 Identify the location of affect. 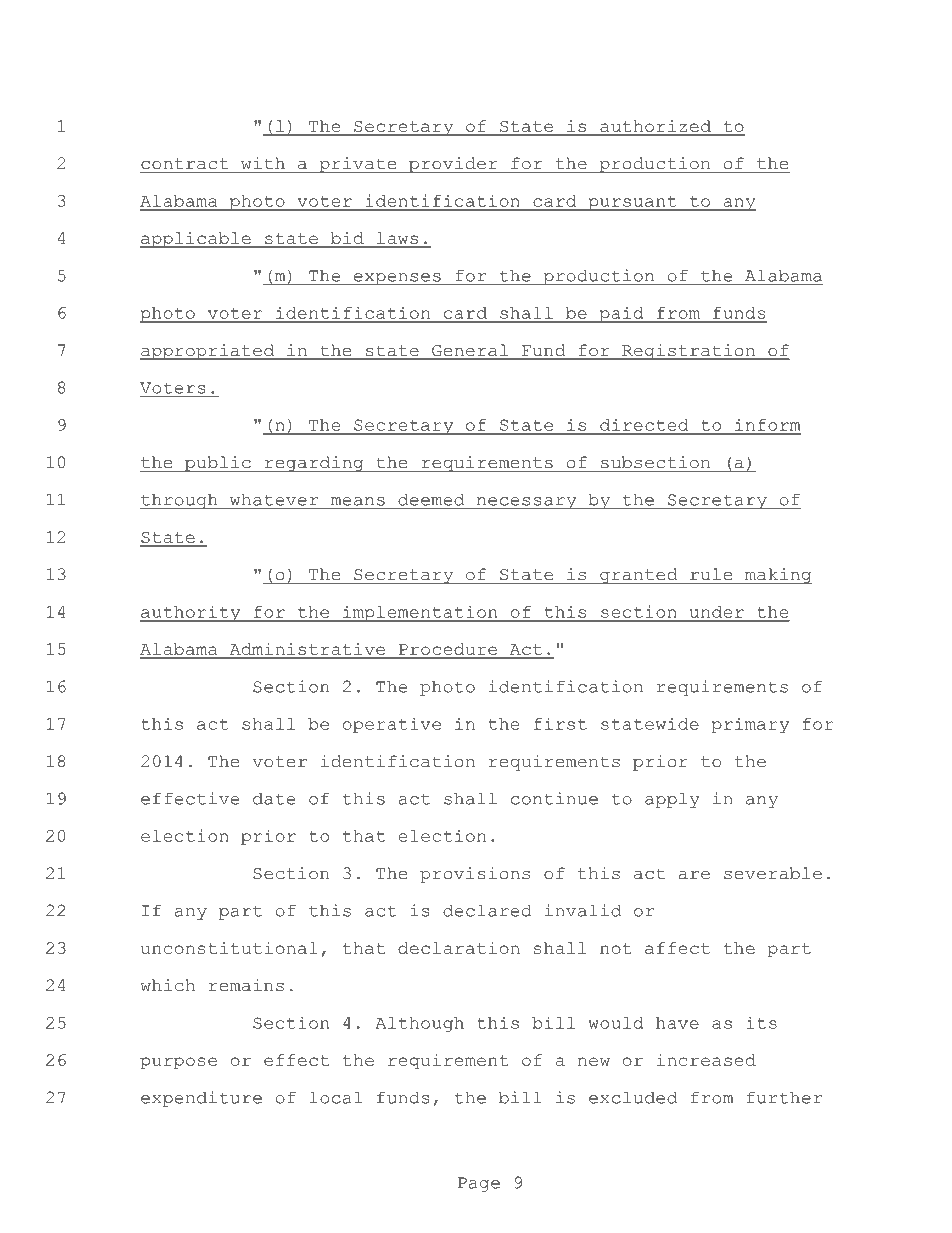
(677, 948).
